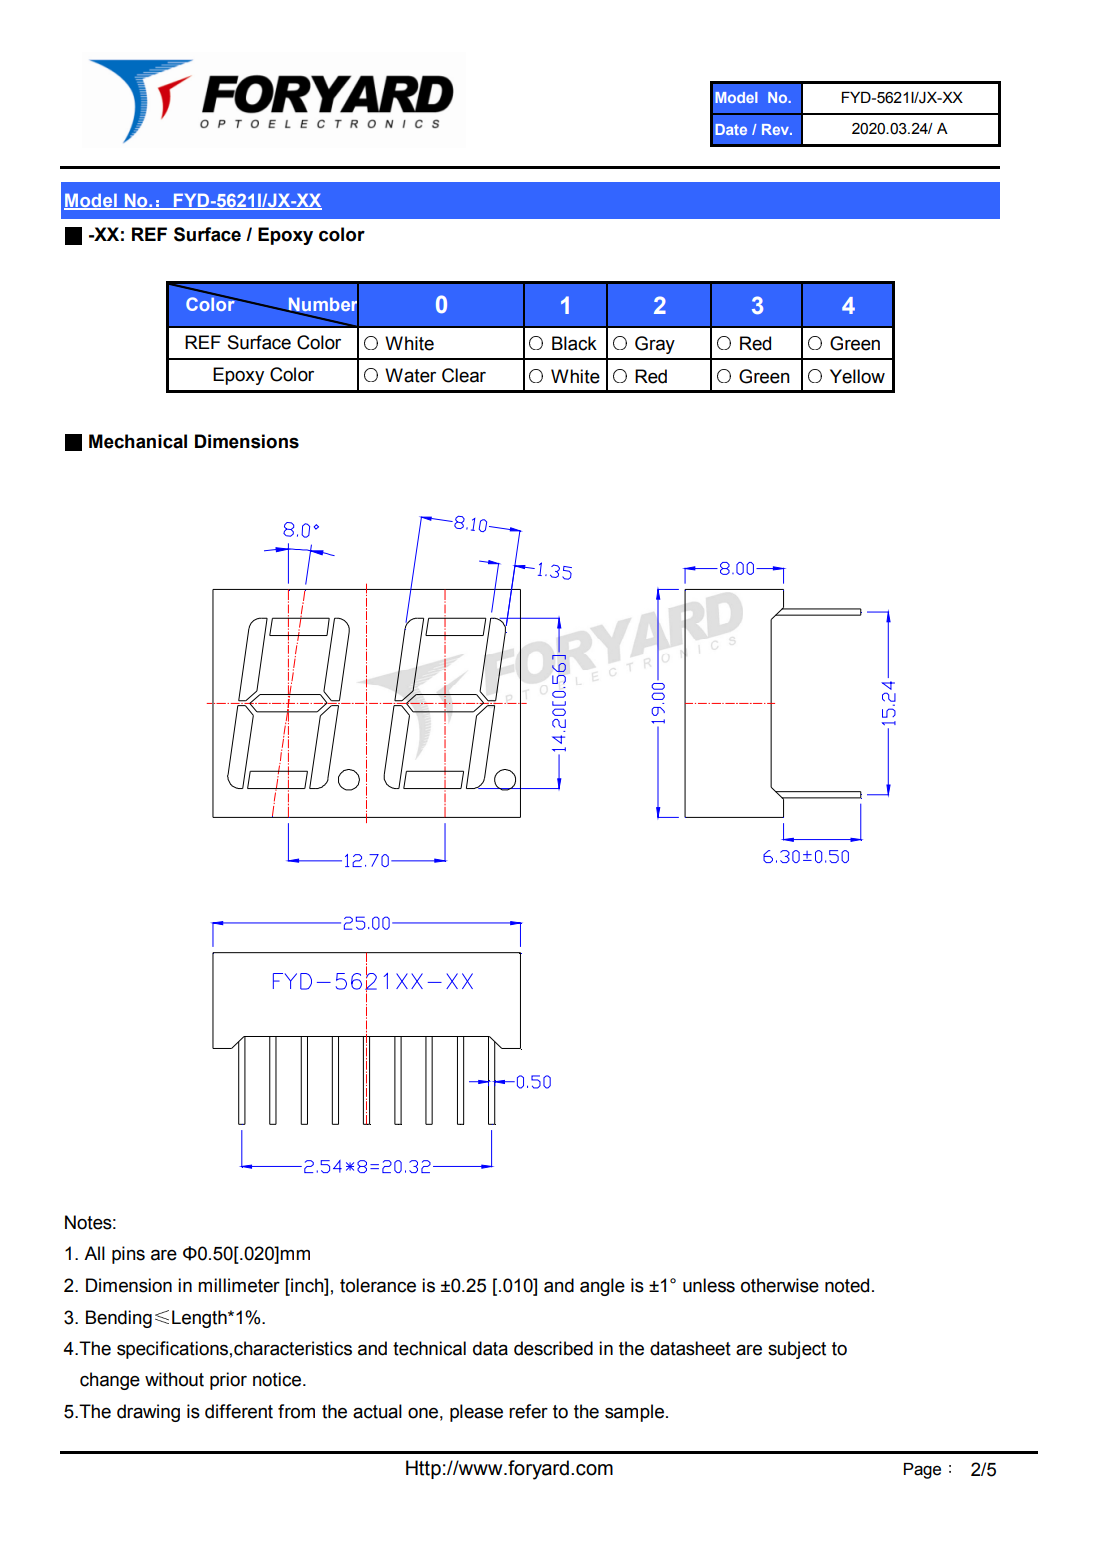  I want to click on All, so click(94, 1253).
